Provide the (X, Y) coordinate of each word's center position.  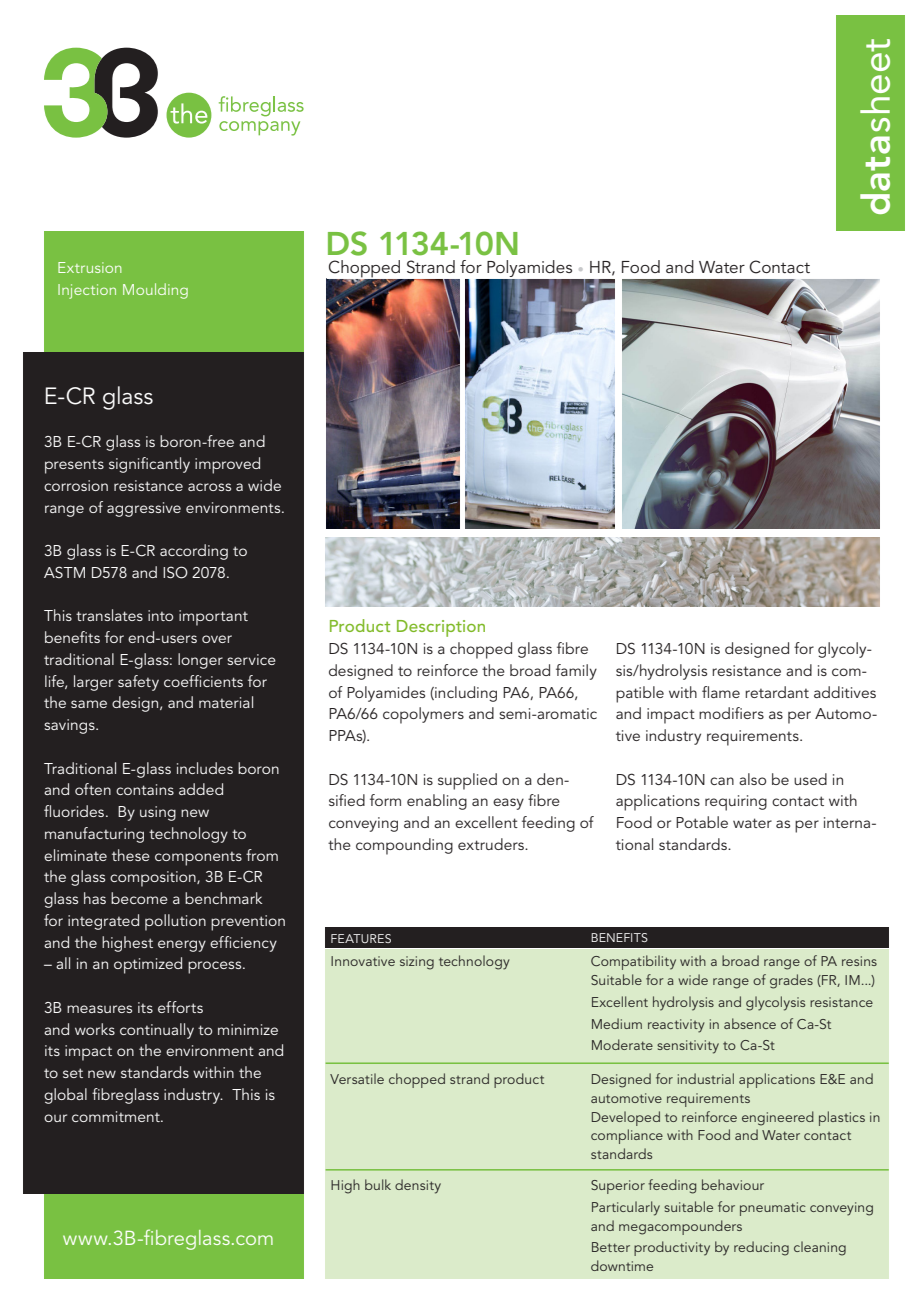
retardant (777, 692)
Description (441, 628)
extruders (492, 844)
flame (721, 692)
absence (750, 1023)
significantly (149, 465)
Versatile (357, 1078)
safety (138, 683)
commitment (117, 1116)
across (209, 487)
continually (157, 1031)
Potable (702, 822)
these (131, 855)
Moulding (155, 291)
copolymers (423, 715)
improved (227, 465)
